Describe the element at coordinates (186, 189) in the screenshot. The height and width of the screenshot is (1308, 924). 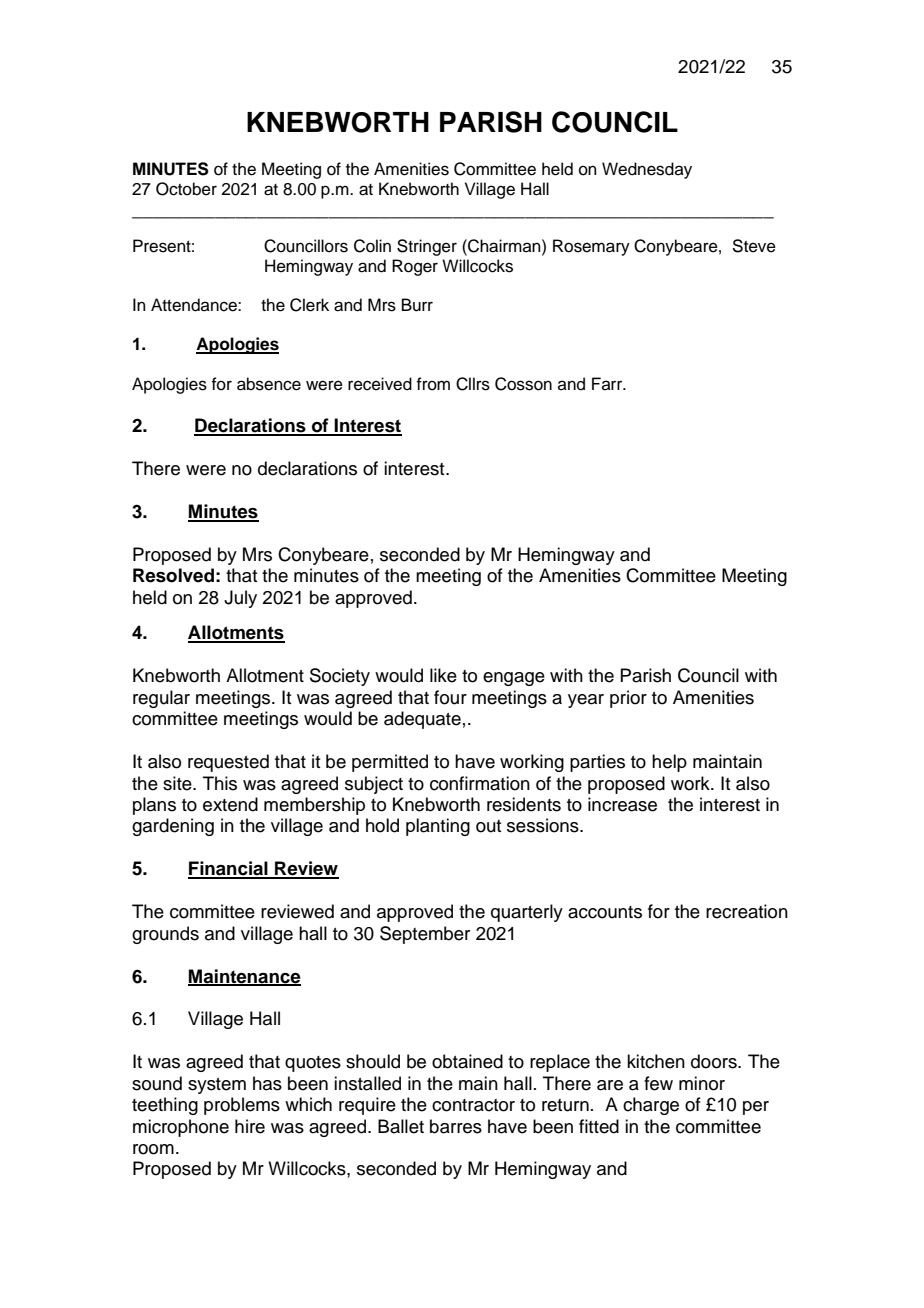
I see `October` at that location.
